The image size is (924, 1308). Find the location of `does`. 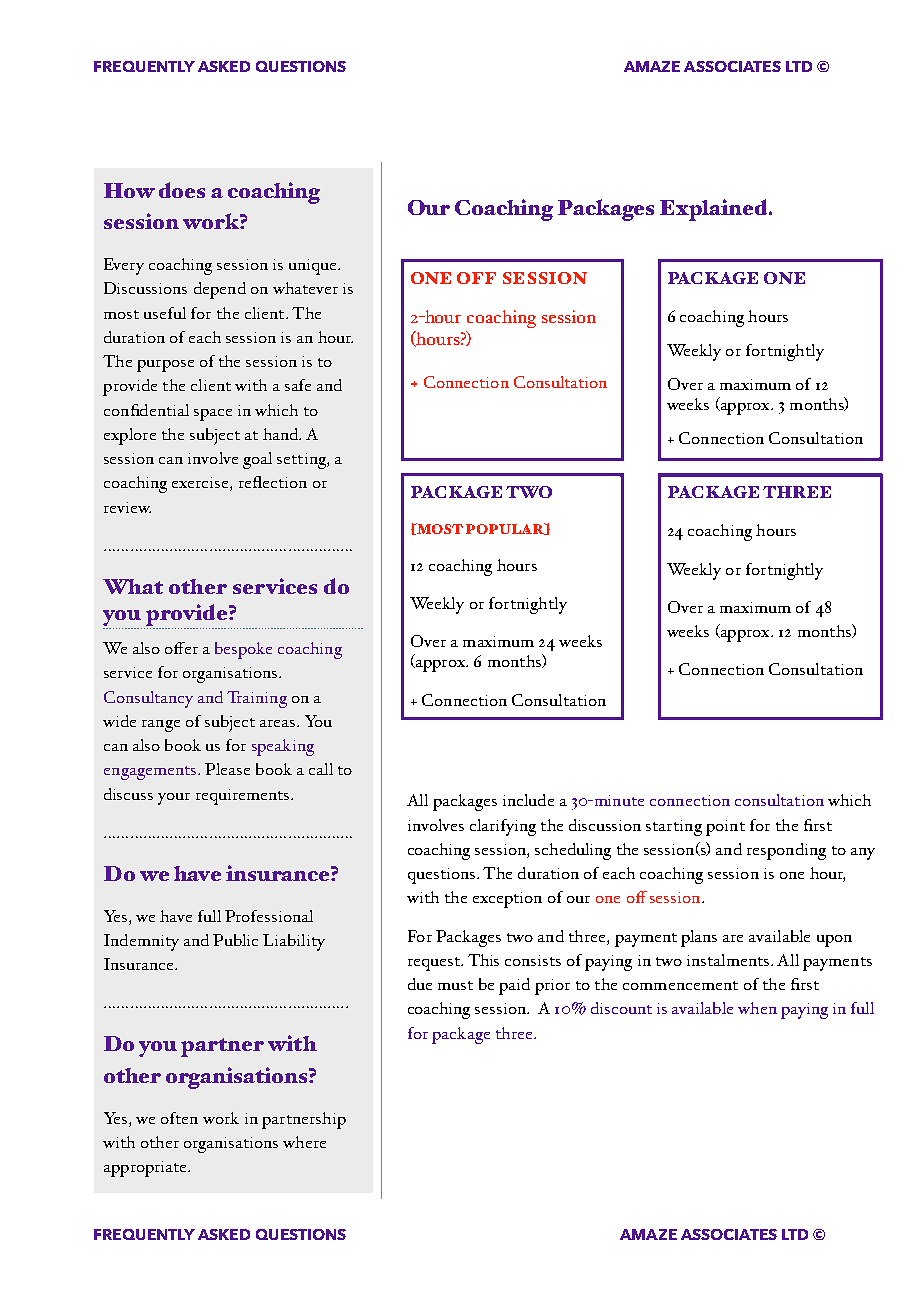

does is located at coordinates (182, 190).
